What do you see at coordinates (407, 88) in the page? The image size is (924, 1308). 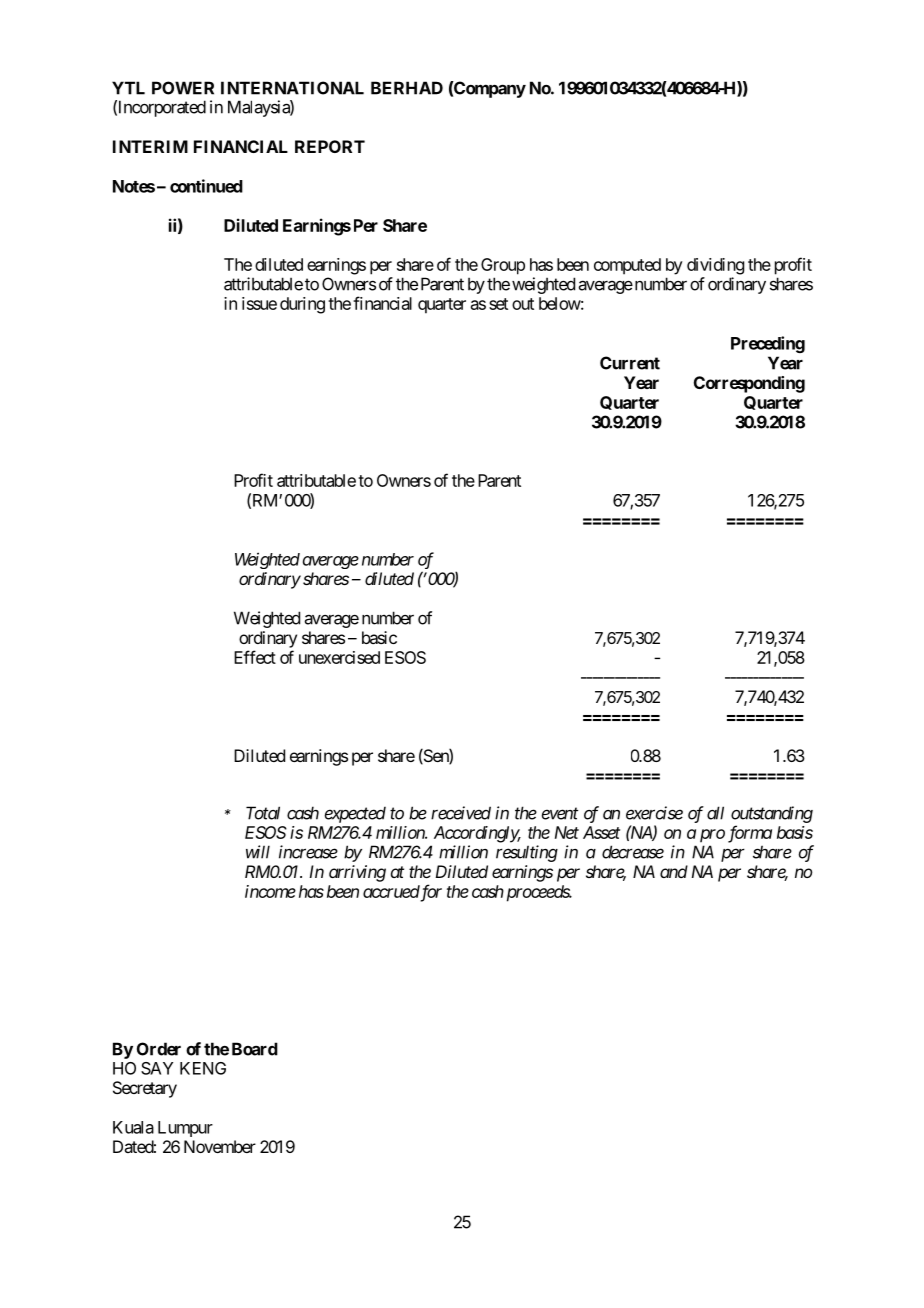 I see `BERHAD` at bounding box center [407, 88].
